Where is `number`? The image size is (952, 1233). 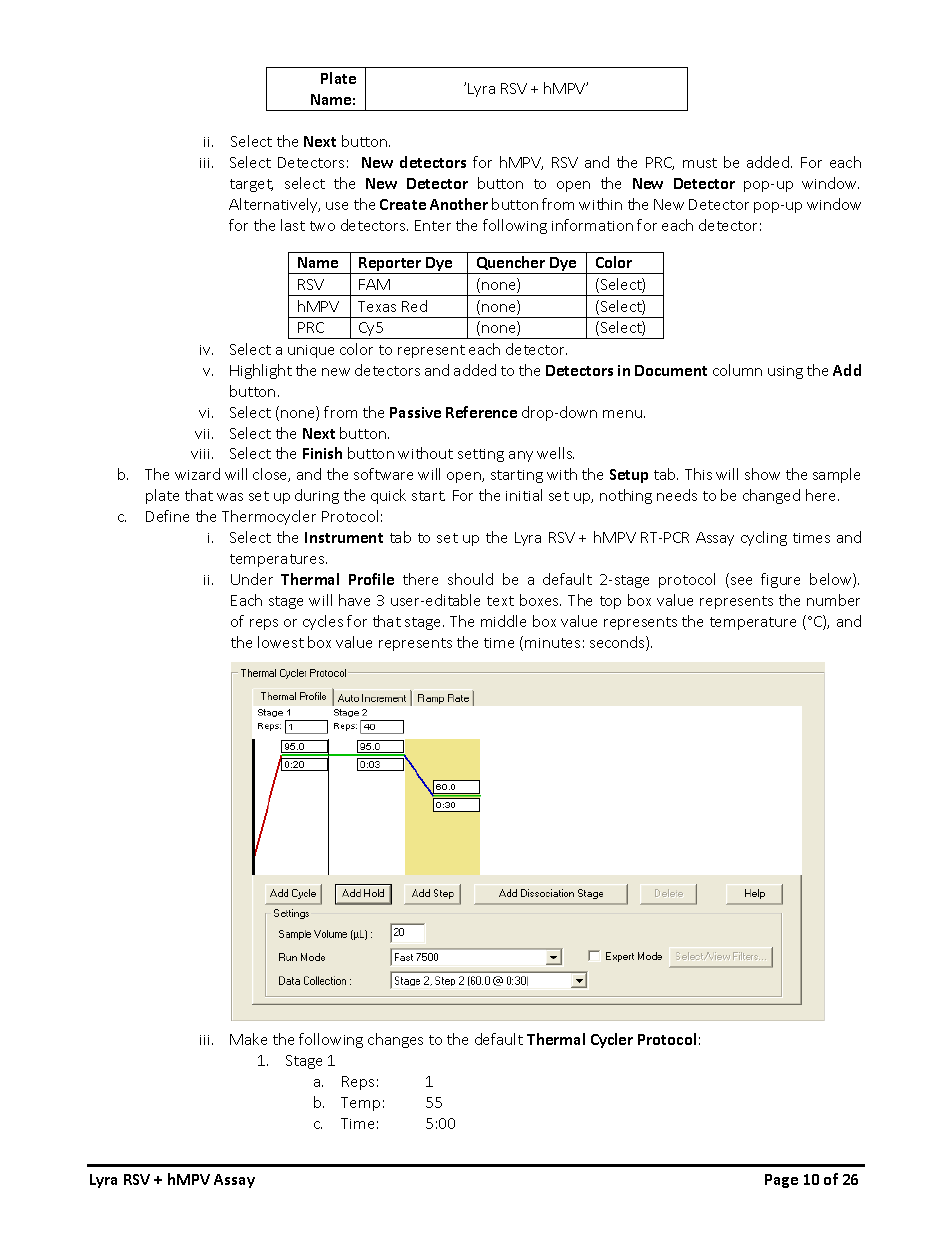
number is located at coordinates (833, 600).
